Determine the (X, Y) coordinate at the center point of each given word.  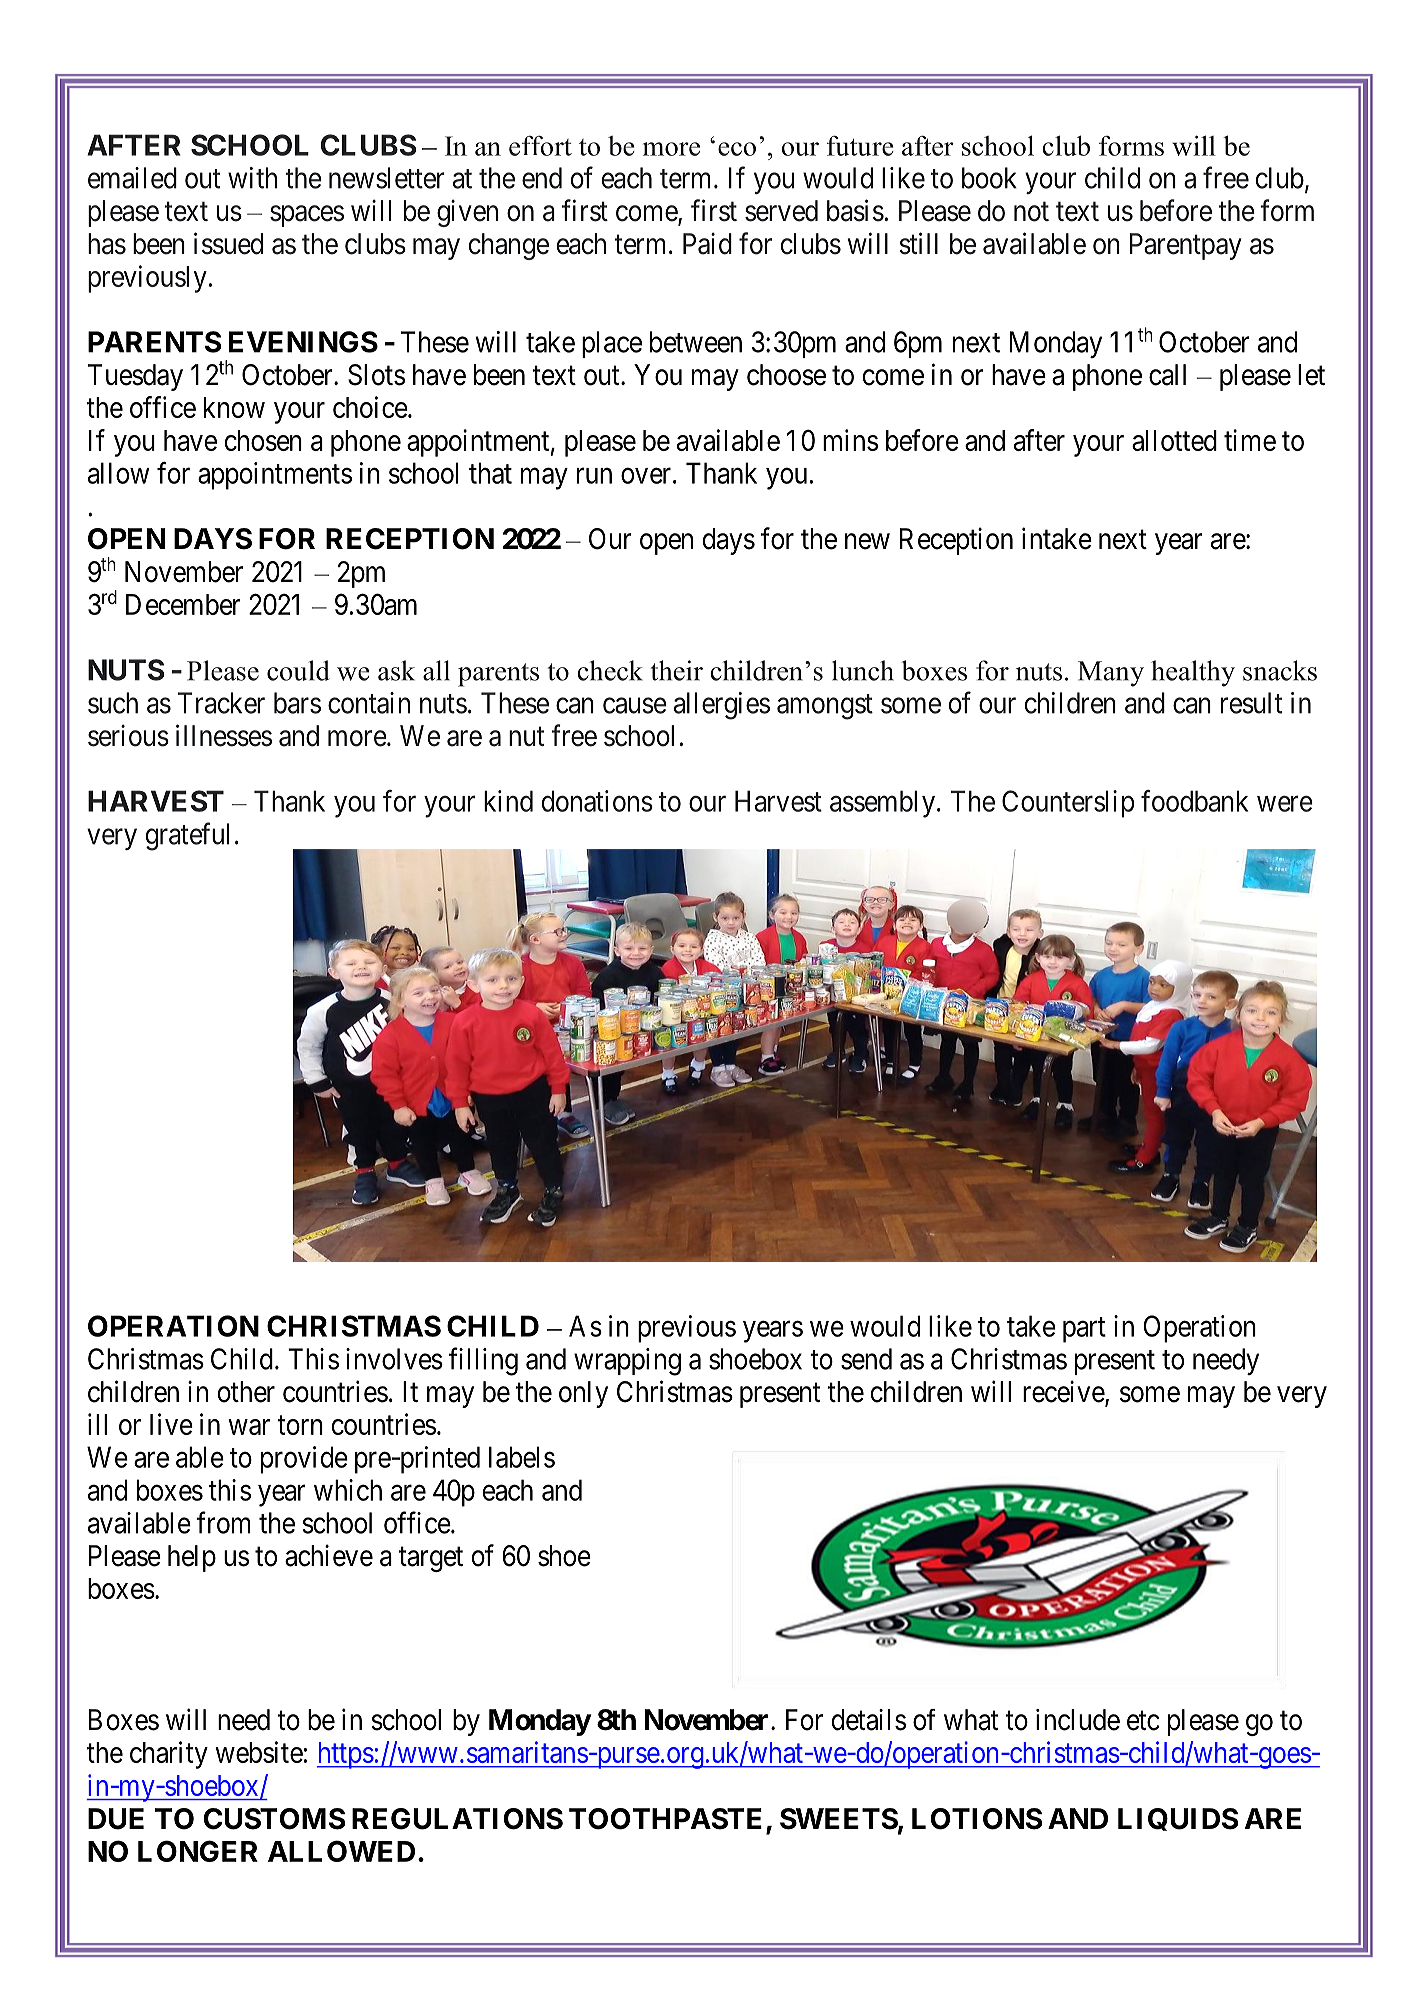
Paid (707, 243)
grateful (187, 836)
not (1031, 212)
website (259, 1752)
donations (597, 801)
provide (304, 1460)
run (594, 476)
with (252, 178)
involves (394, 1359)
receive (1064, 1392)
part (1084, 1330)
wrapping (627, 1362)
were (1285, 804)
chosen (263, 440)
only (583, 1394)
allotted (1174, 440)
